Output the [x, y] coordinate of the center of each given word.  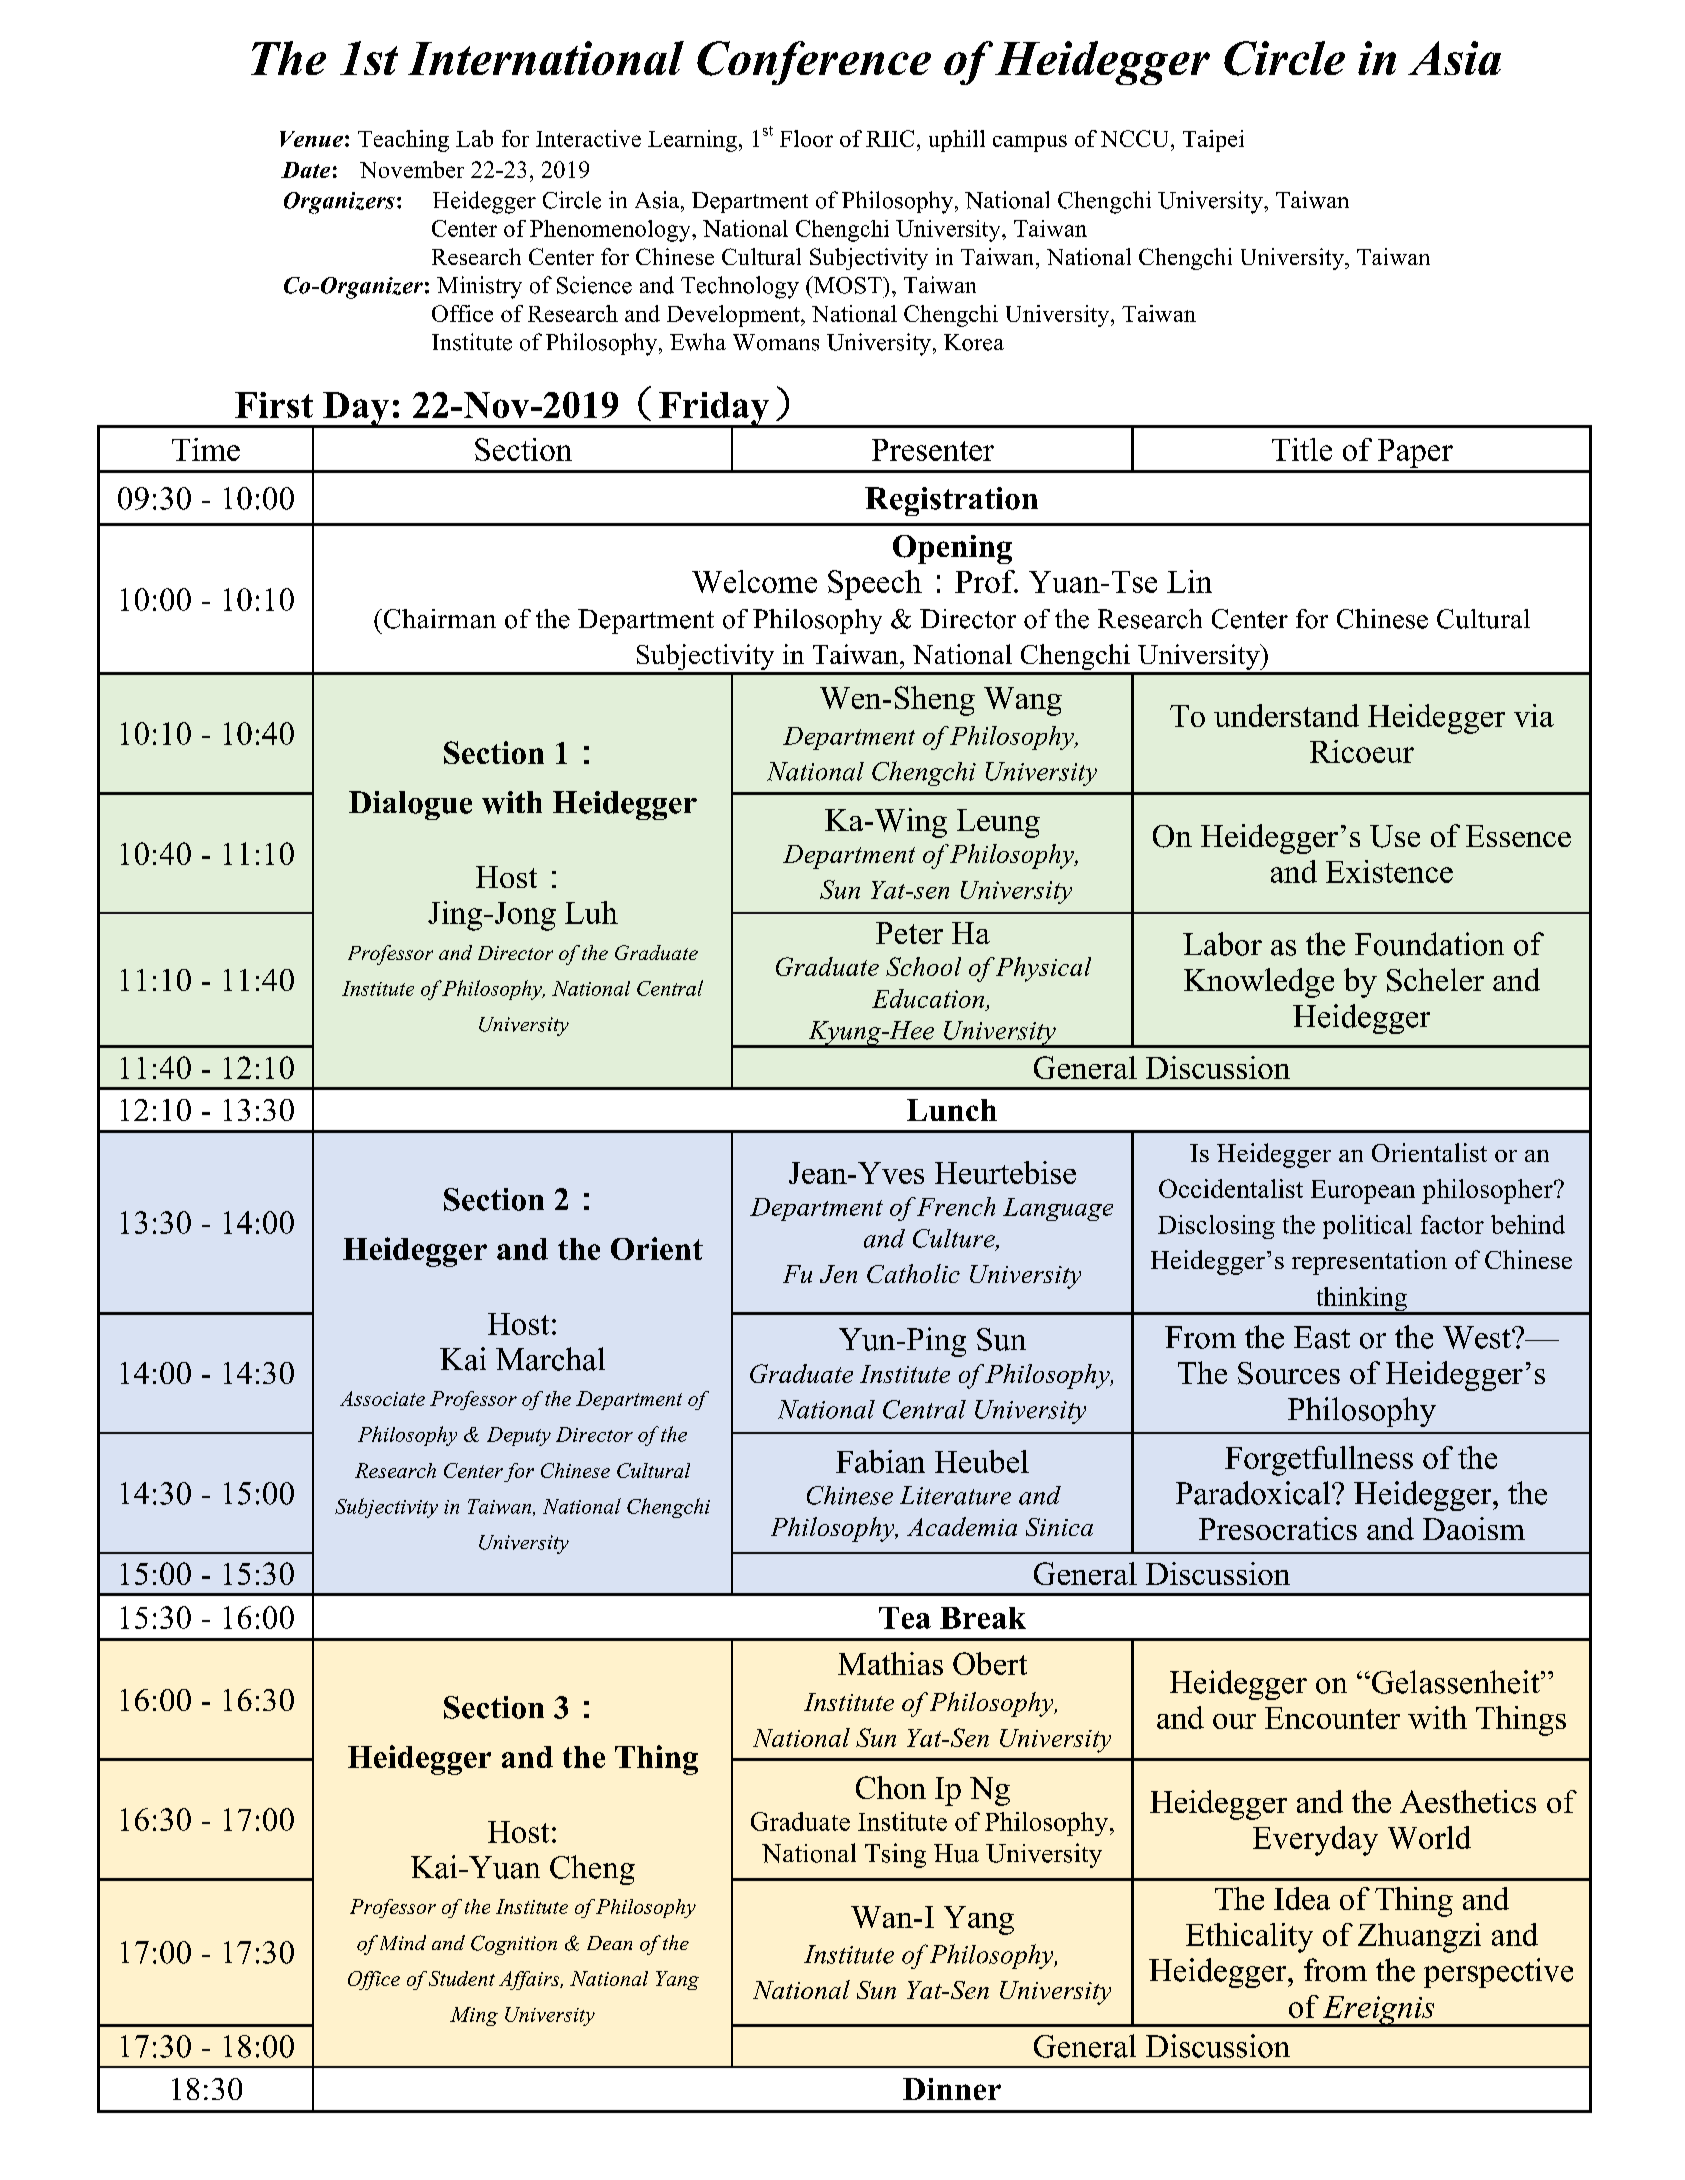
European [1363, 1192]
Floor [806, 138]
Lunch [952, 1110]
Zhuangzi [1419, 1938]
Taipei [1213, 141]
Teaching [403, 141]
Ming [474, 2016]
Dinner [952, 2089]
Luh [591, 912]
